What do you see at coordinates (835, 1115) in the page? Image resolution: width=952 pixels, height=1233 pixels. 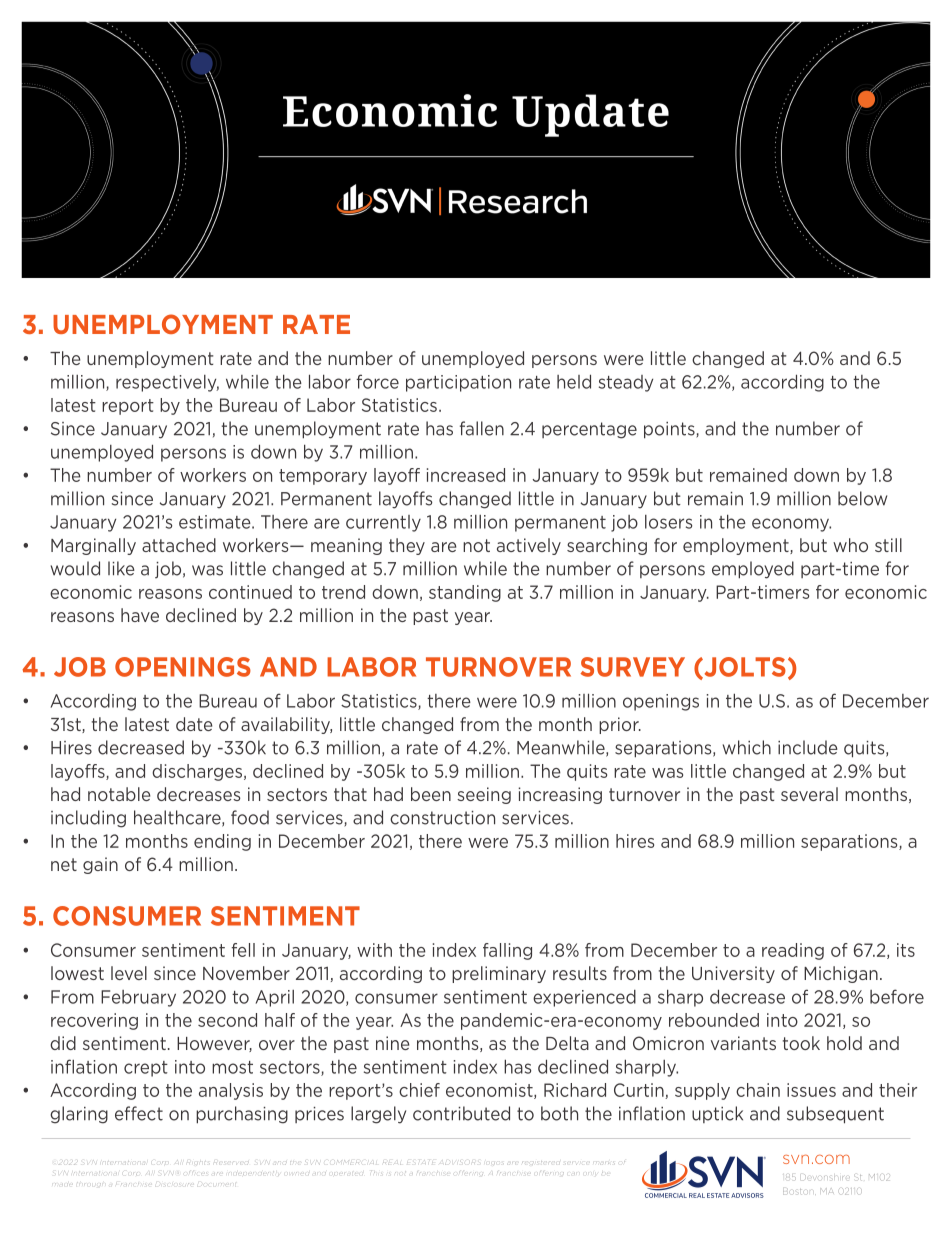 I see `subsequent` at bounding box center [835, 1115].
